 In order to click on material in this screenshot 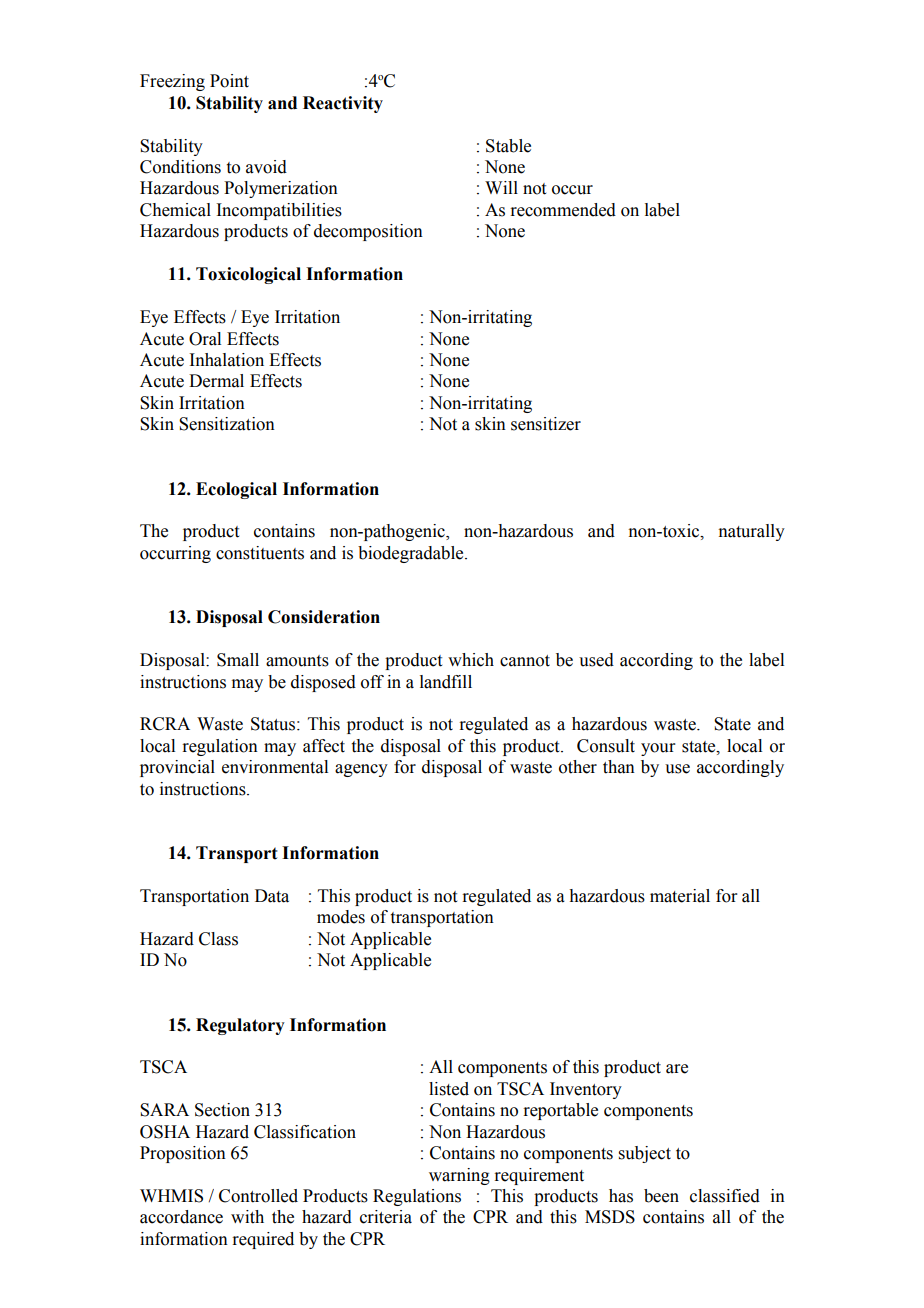, I will do `click(680, 896)`.
